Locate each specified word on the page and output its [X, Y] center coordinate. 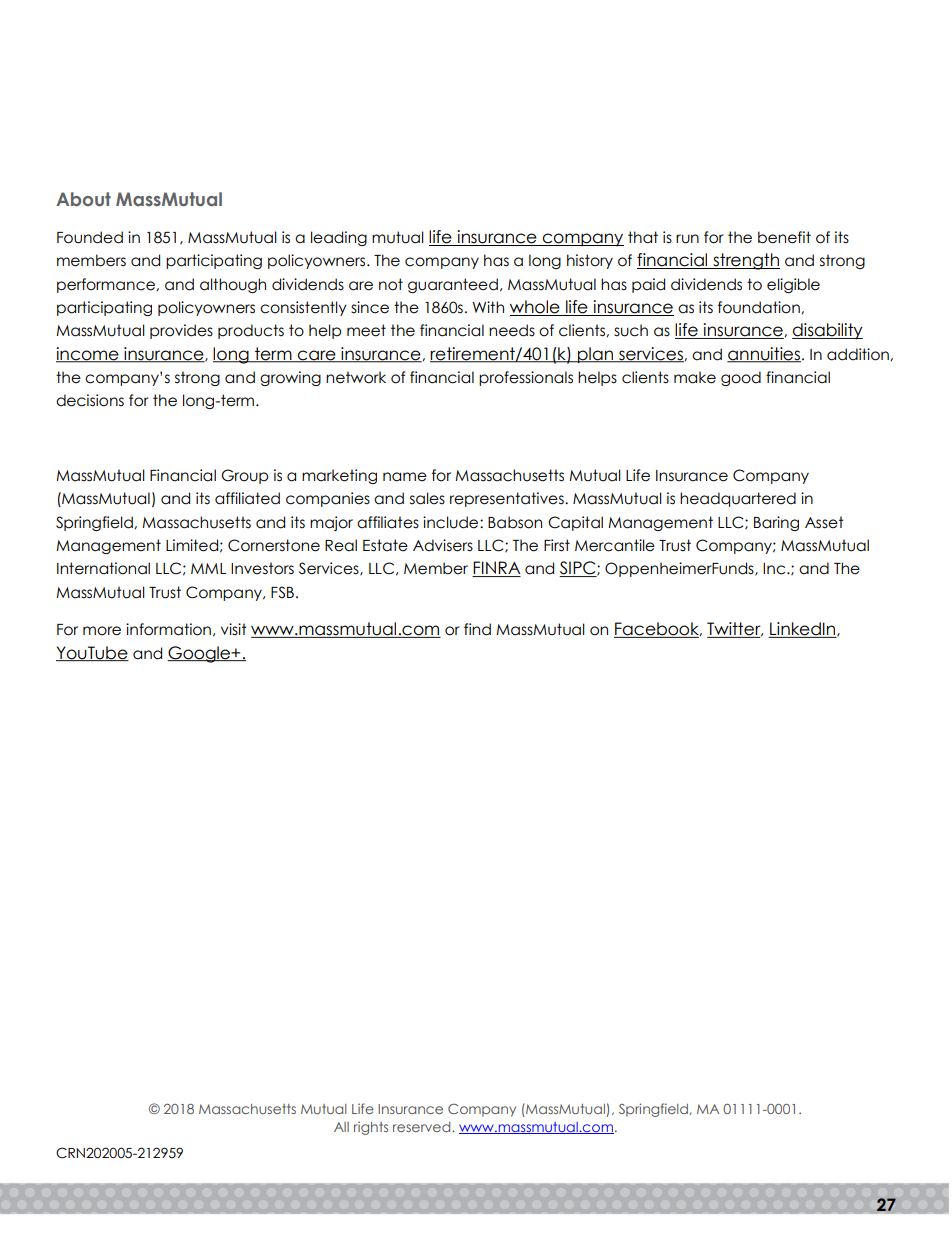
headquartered [738, 499]
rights [371, 1128]
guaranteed [453, 285]
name [405, 477]
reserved [423, 1127]
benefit [784, 237]
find [477, 629]
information [168, 629]
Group [244, 476]
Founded [90, 237]
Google [200, 654]
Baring [776, 523]
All [341, 1127]
